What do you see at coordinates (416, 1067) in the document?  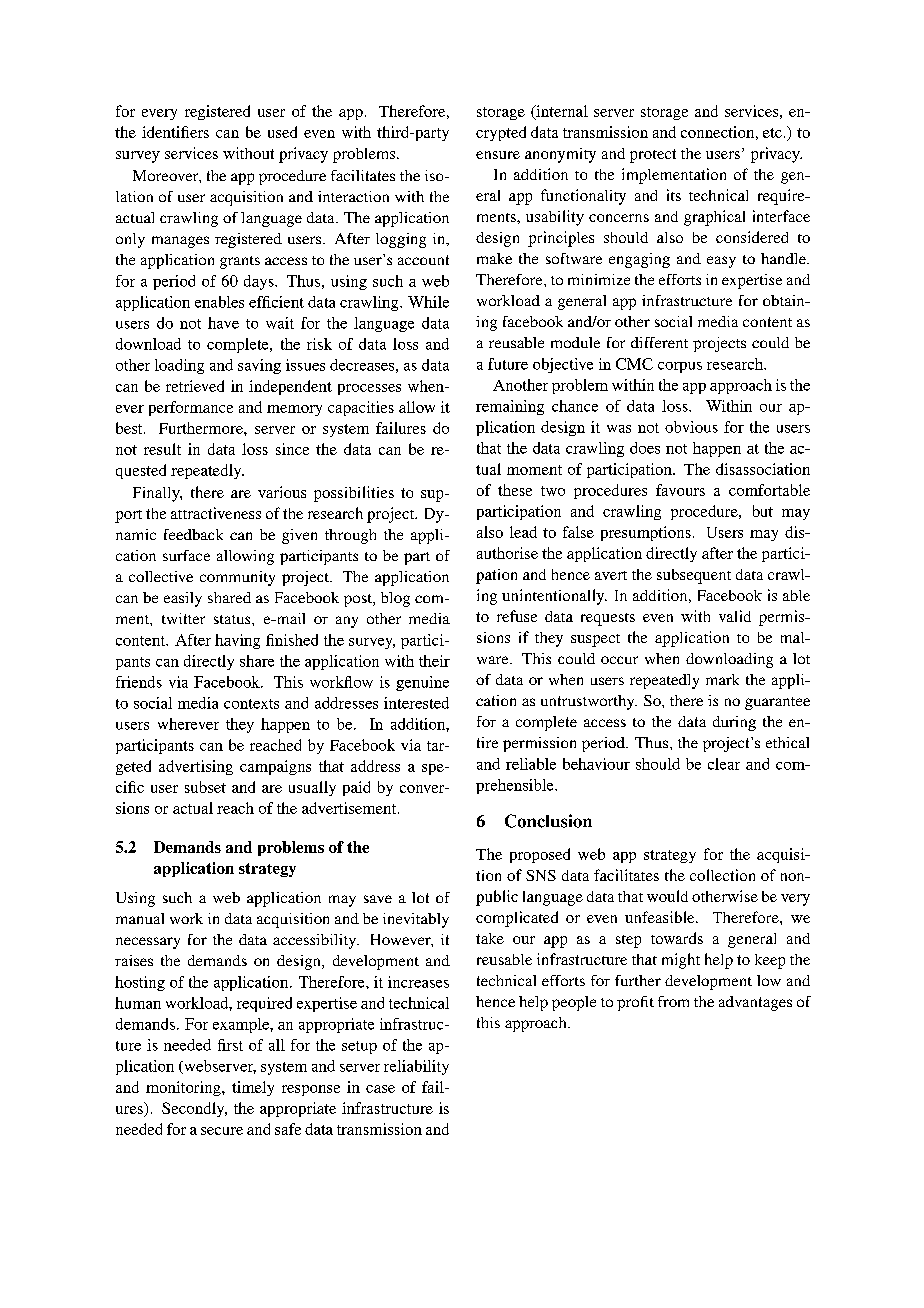 I see `reliability` at bounding box center [416, 1067].
